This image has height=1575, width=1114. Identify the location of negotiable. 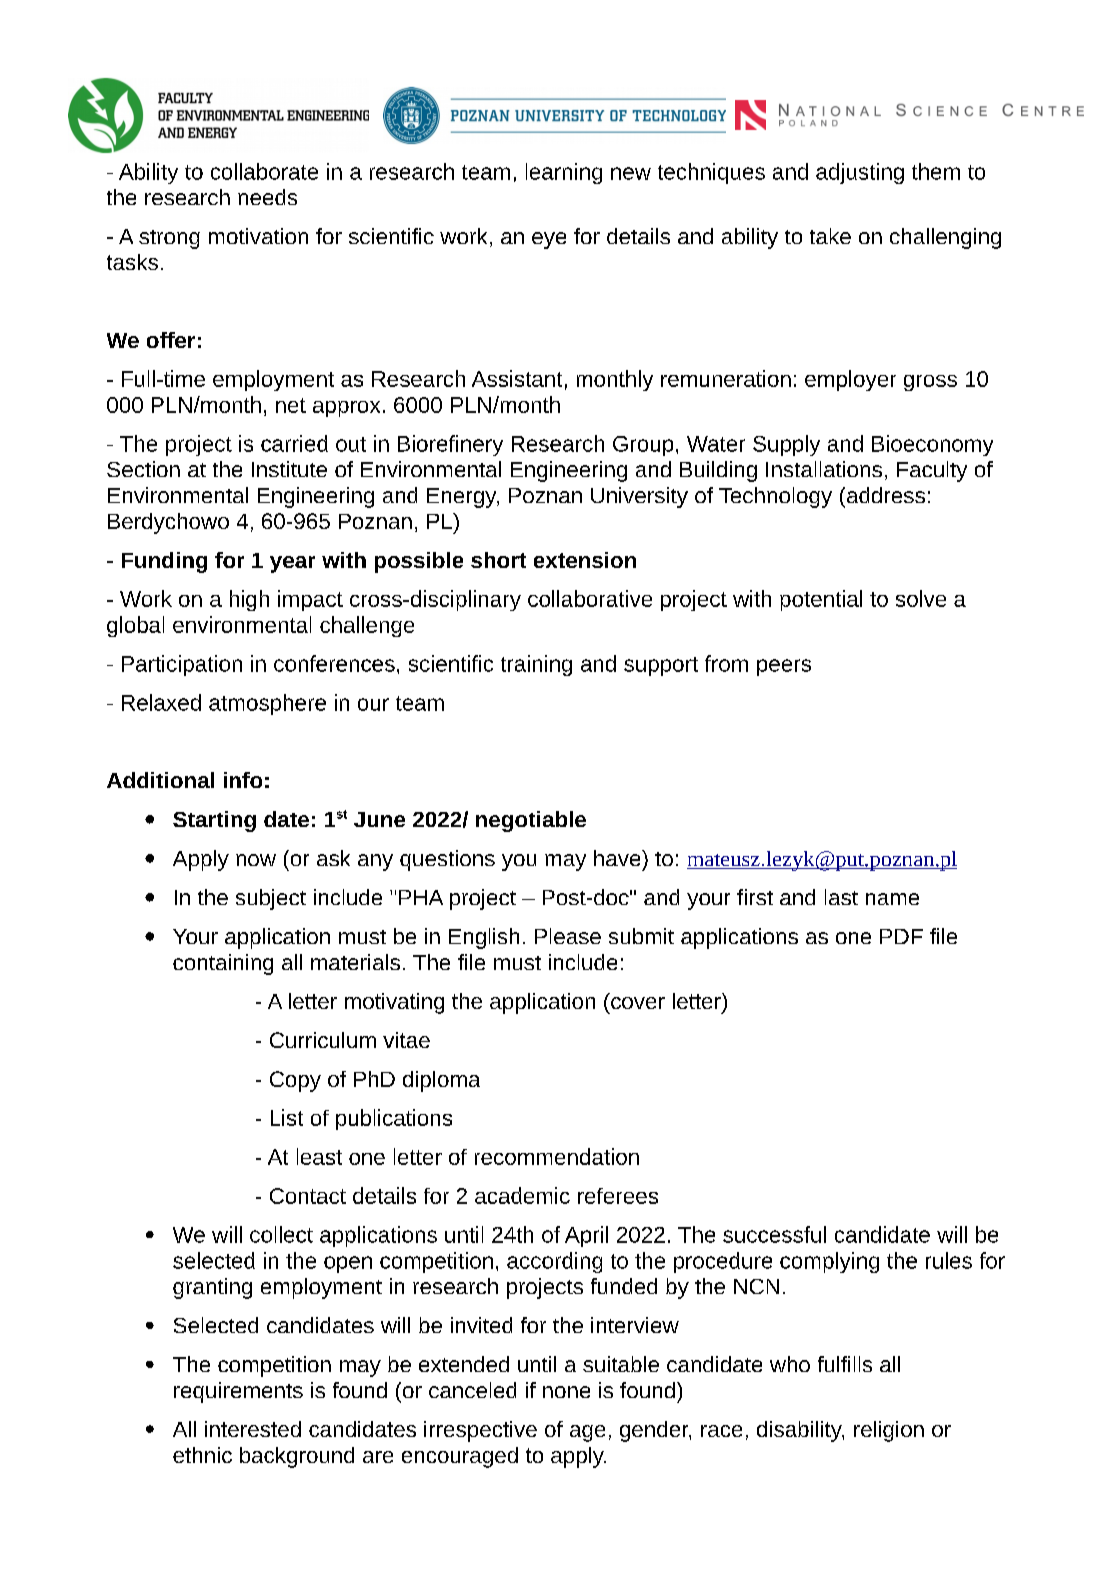
(531, 821).
